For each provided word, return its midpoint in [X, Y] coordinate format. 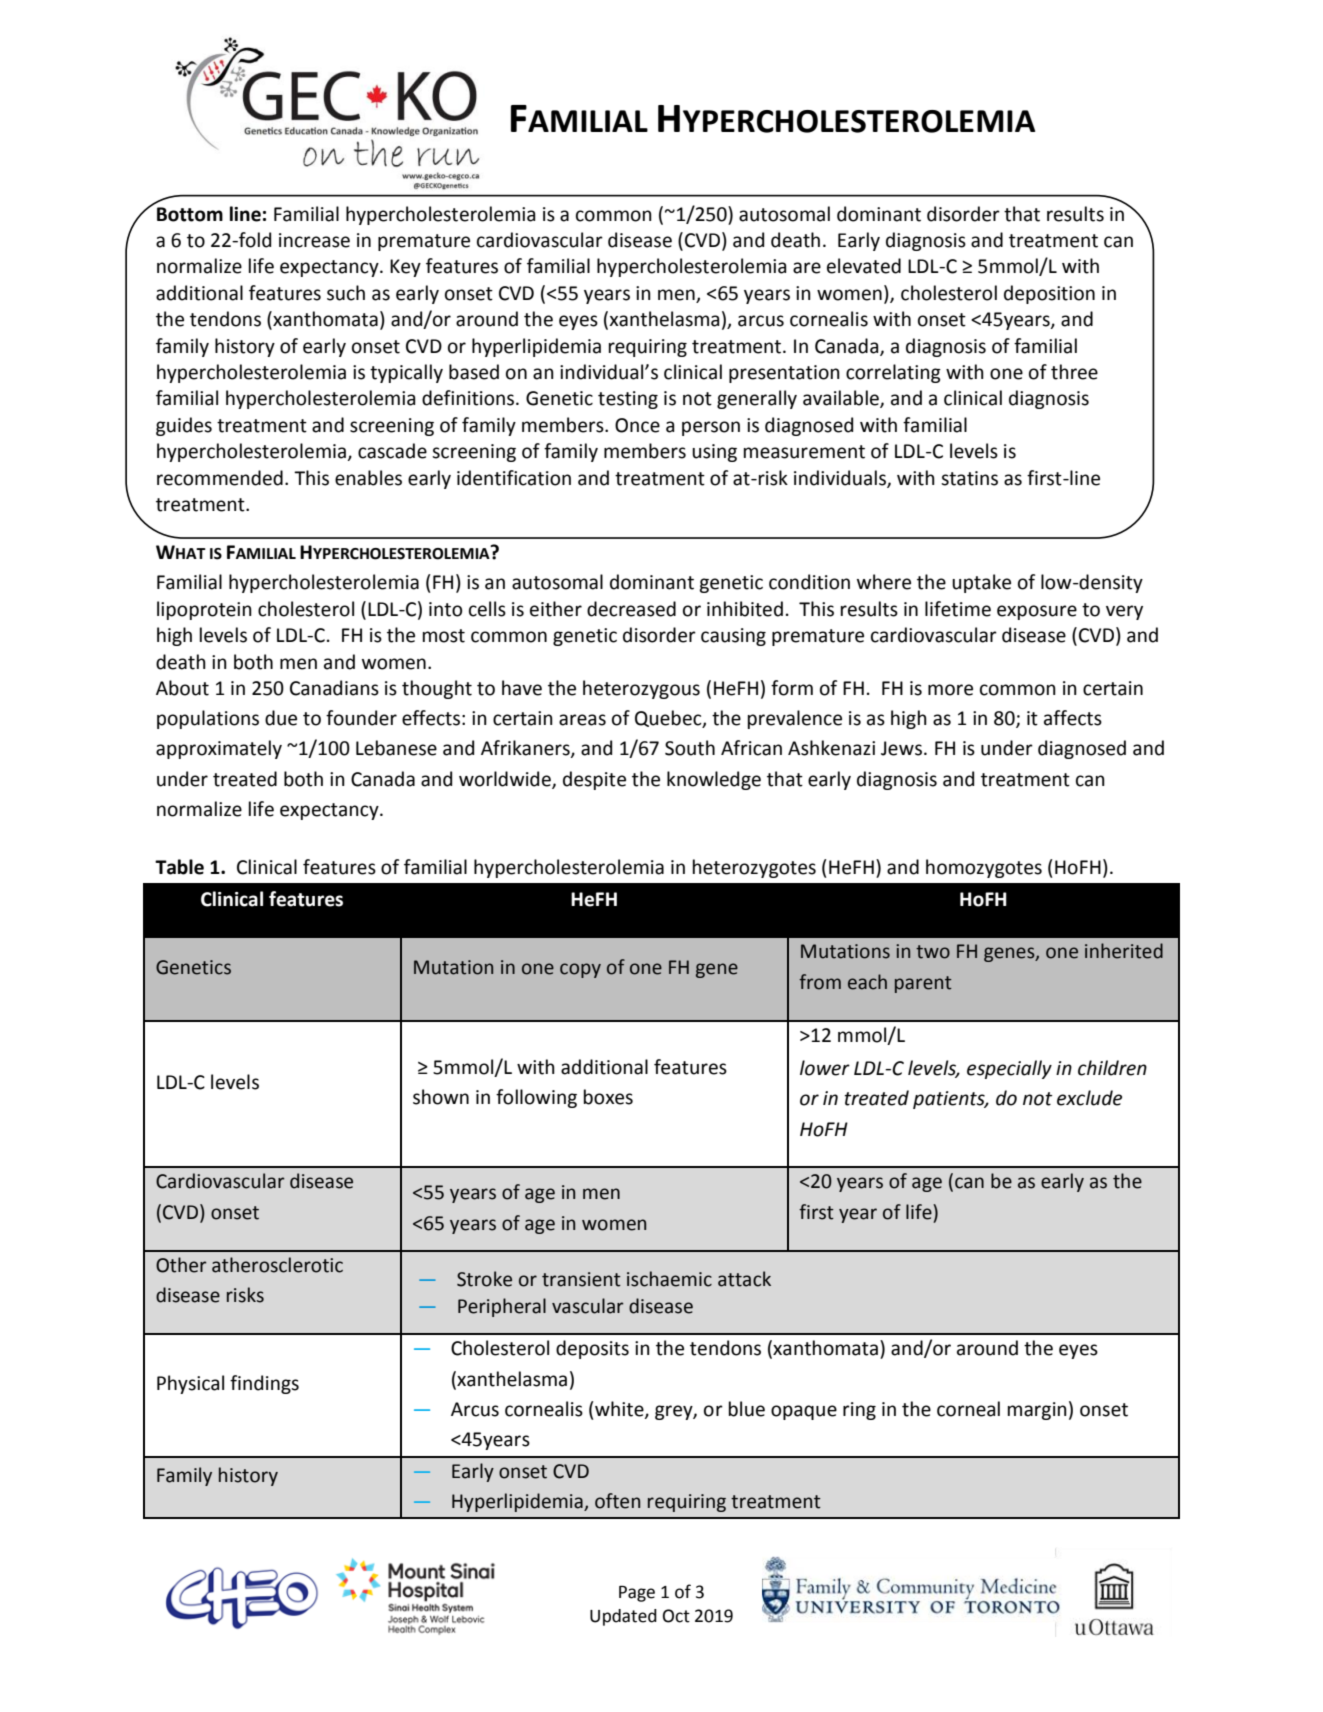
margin [1037, 1411]
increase [314, 240]
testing [628, 400]
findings [264, 1384]
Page [637, 1594]
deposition [1049, 294]
